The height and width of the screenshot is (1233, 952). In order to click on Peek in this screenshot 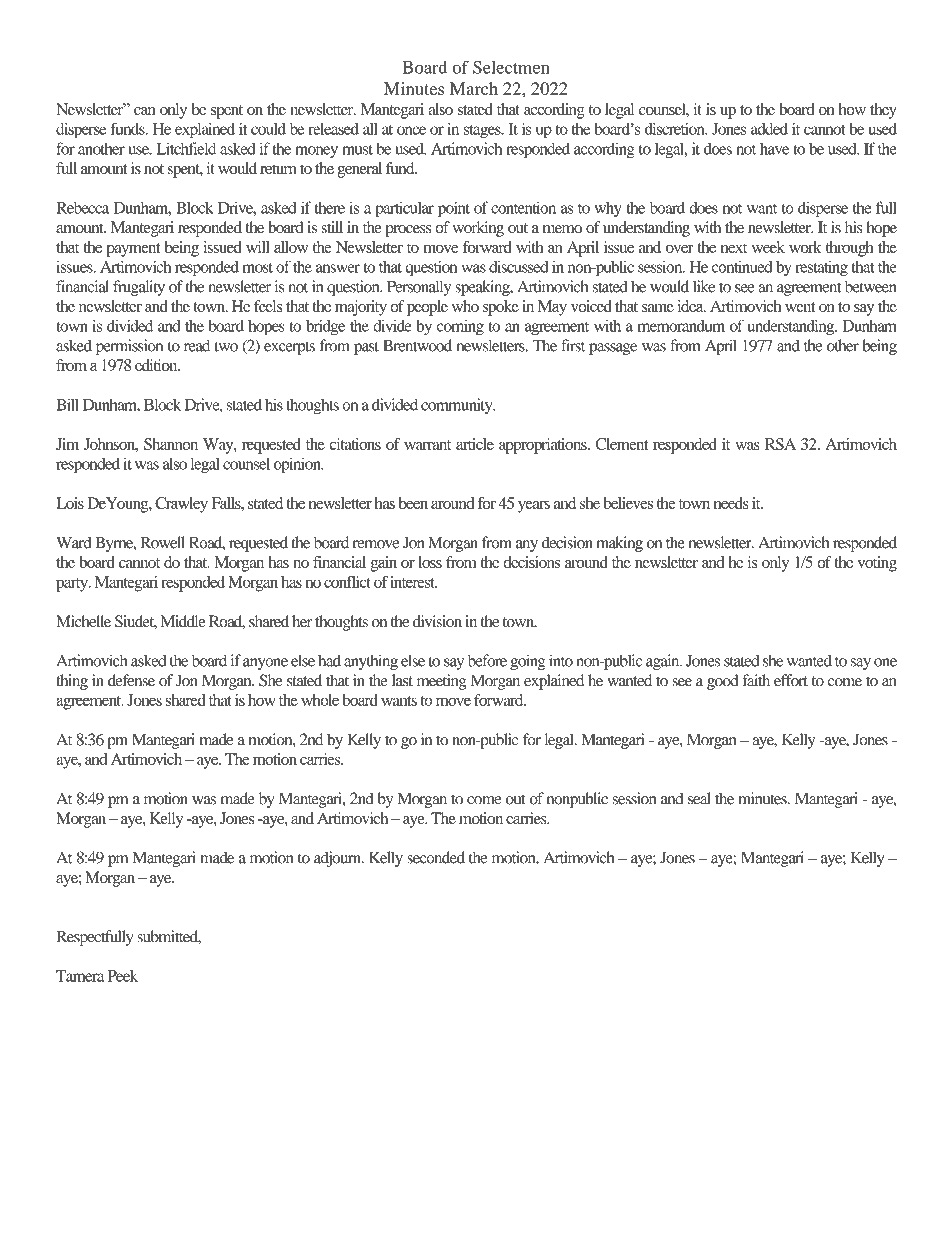, I will do `click(122, 976)`.
